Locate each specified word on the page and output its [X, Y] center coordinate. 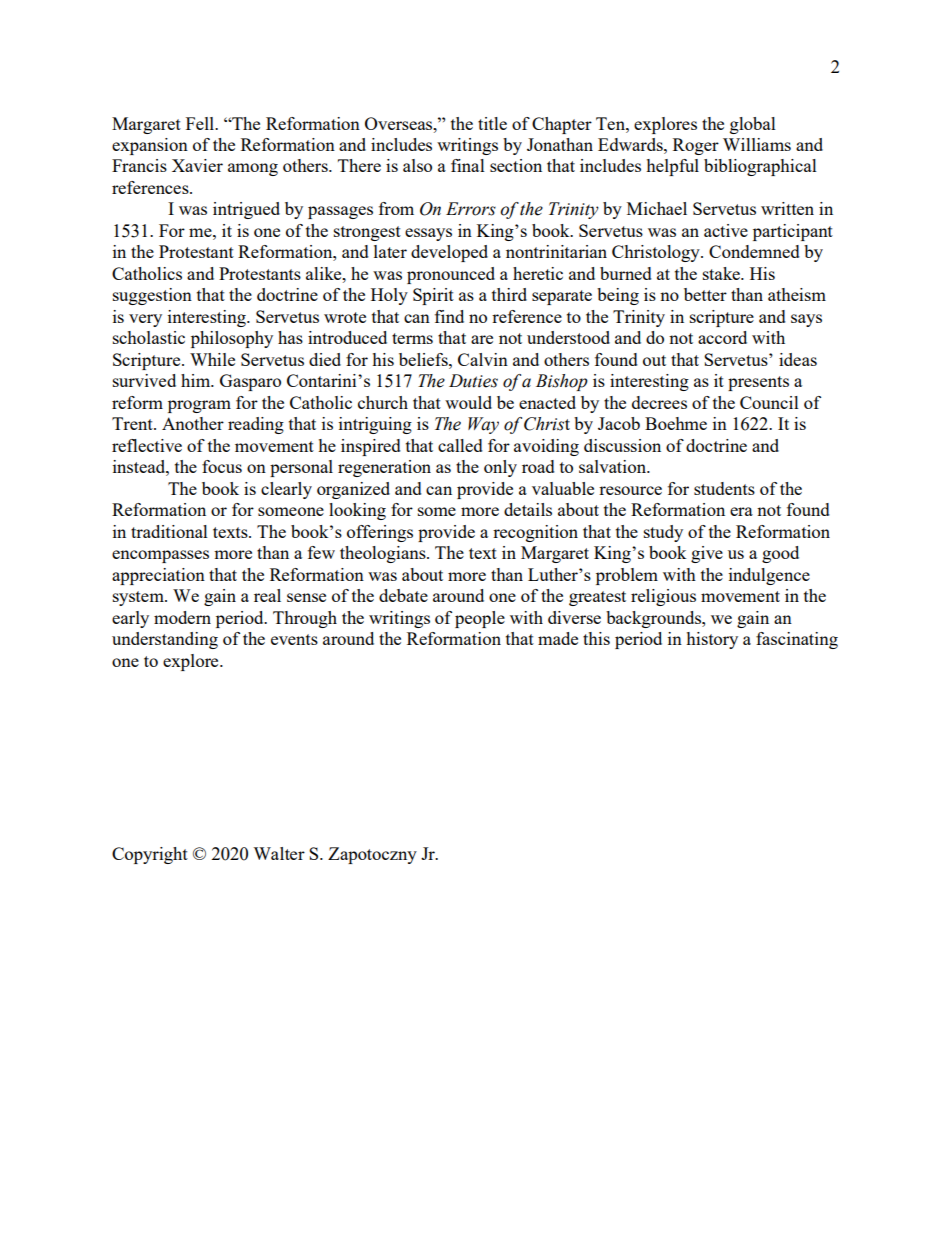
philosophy [232, 339]
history [712, 640]
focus [222, 466]
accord [722, 337]
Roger [696, 146]
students [724, 488]
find [449, 316]
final [468, 165]
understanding [165, 640]
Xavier [197, 165]
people [480, 619]
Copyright [150, 855]
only [500, 468]
